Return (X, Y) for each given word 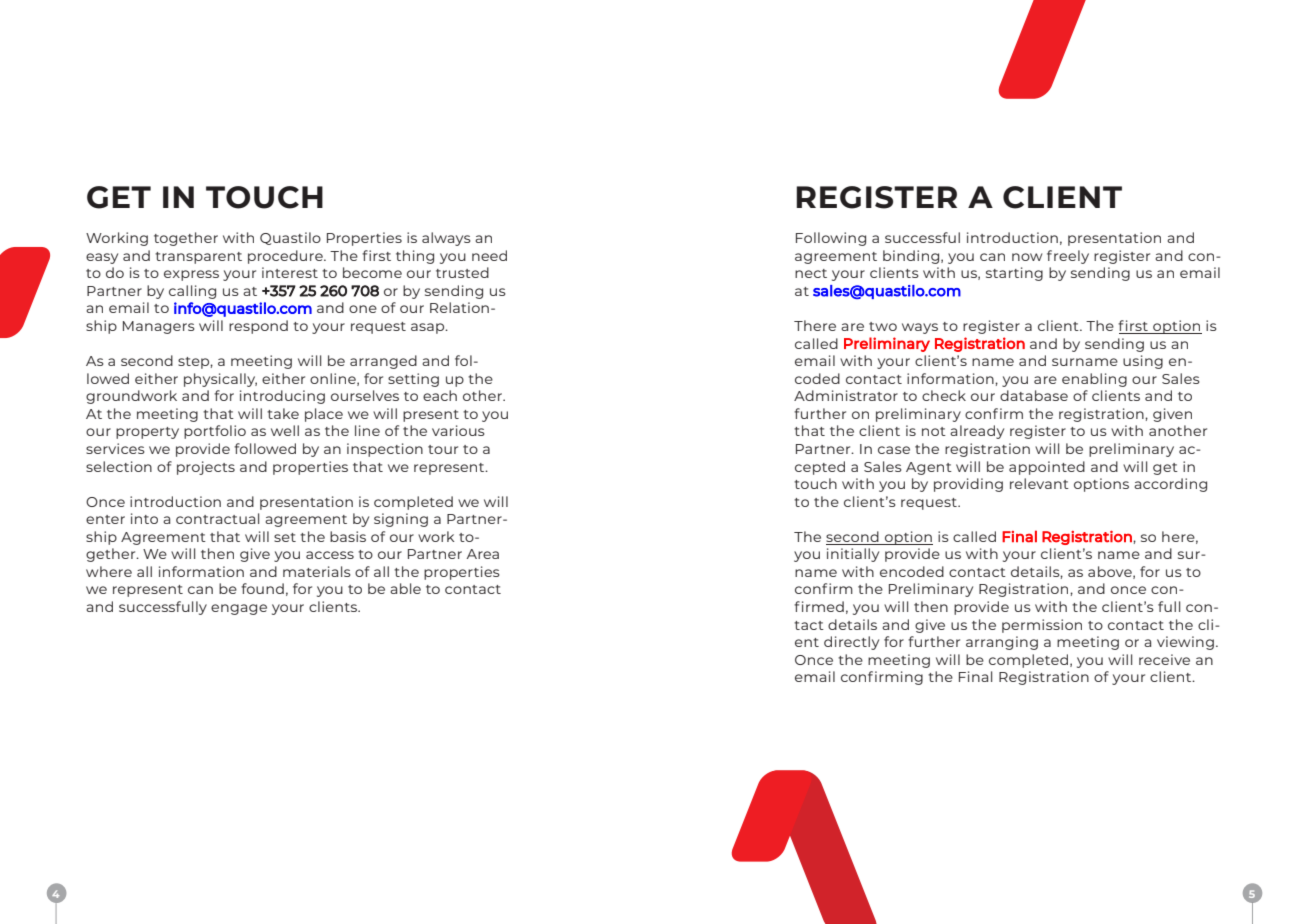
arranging (1002, 643)
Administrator (846, 395)
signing (401, 520)
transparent (198, 258)
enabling (1094, 380)
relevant (1039, 483)
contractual (217, 518)
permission (1042, 626)
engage (239, 609)
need (489, 255)
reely (1071, 257)
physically (220, 380)
